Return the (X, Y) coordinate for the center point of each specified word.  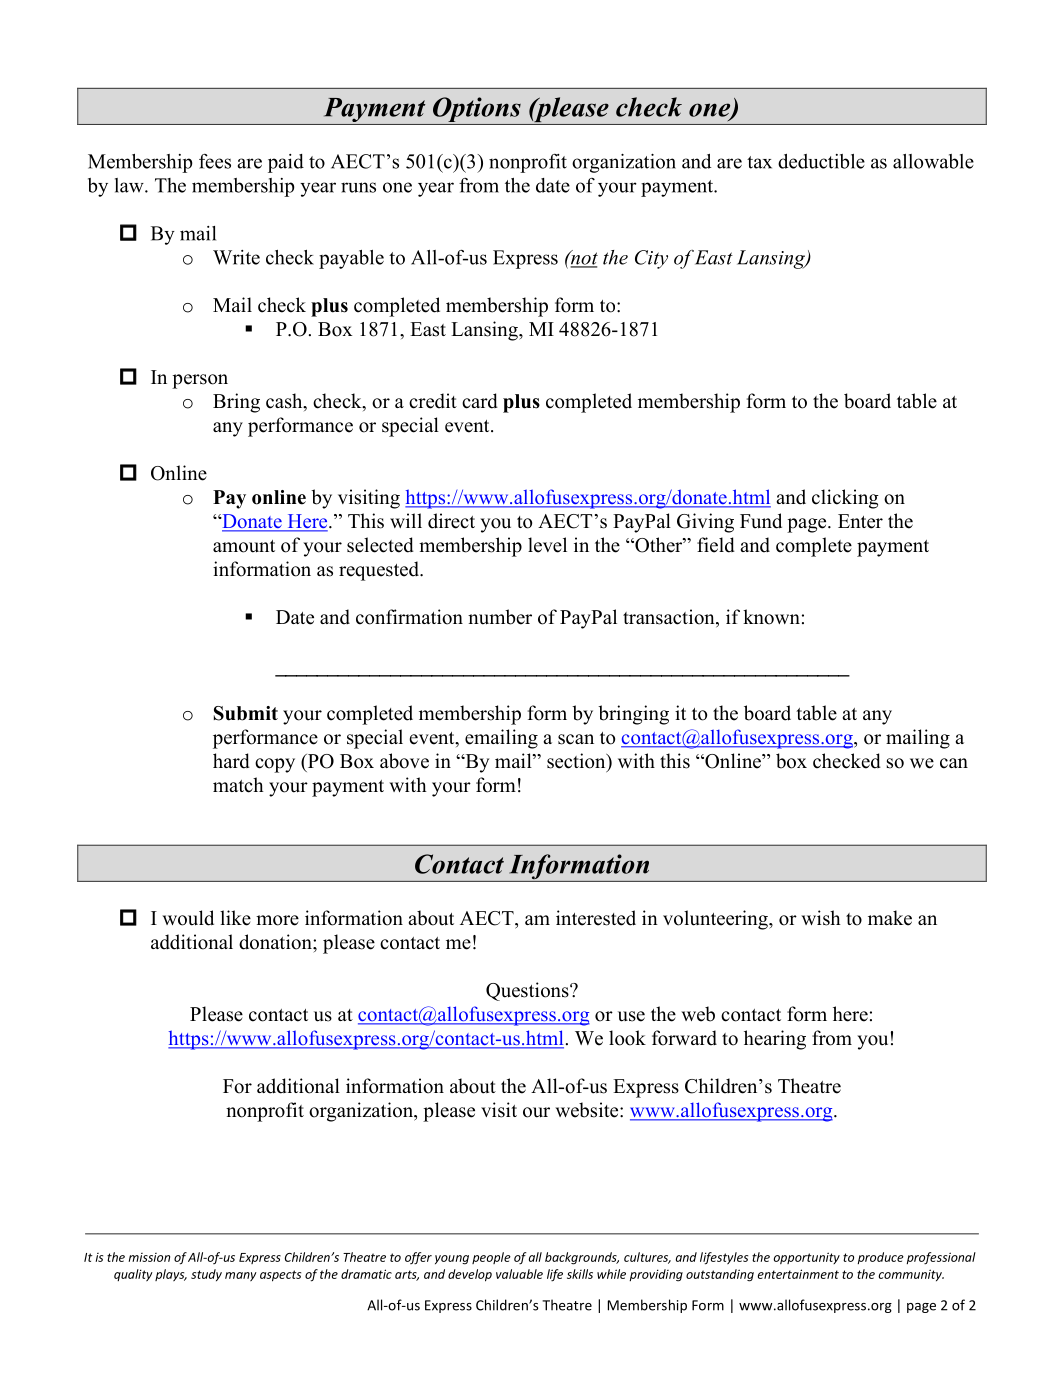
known (771, 617)
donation (276, 942)
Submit (246, 713)
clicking (845, 499)
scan (576, 739)
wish (821, 918)
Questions (528, 991)
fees (215, 161)
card (480, 401)
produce (880, 1258)
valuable (519, 1274)
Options (476, 111)
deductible (821, 161)
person (200, 381)
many (241, 1276)
